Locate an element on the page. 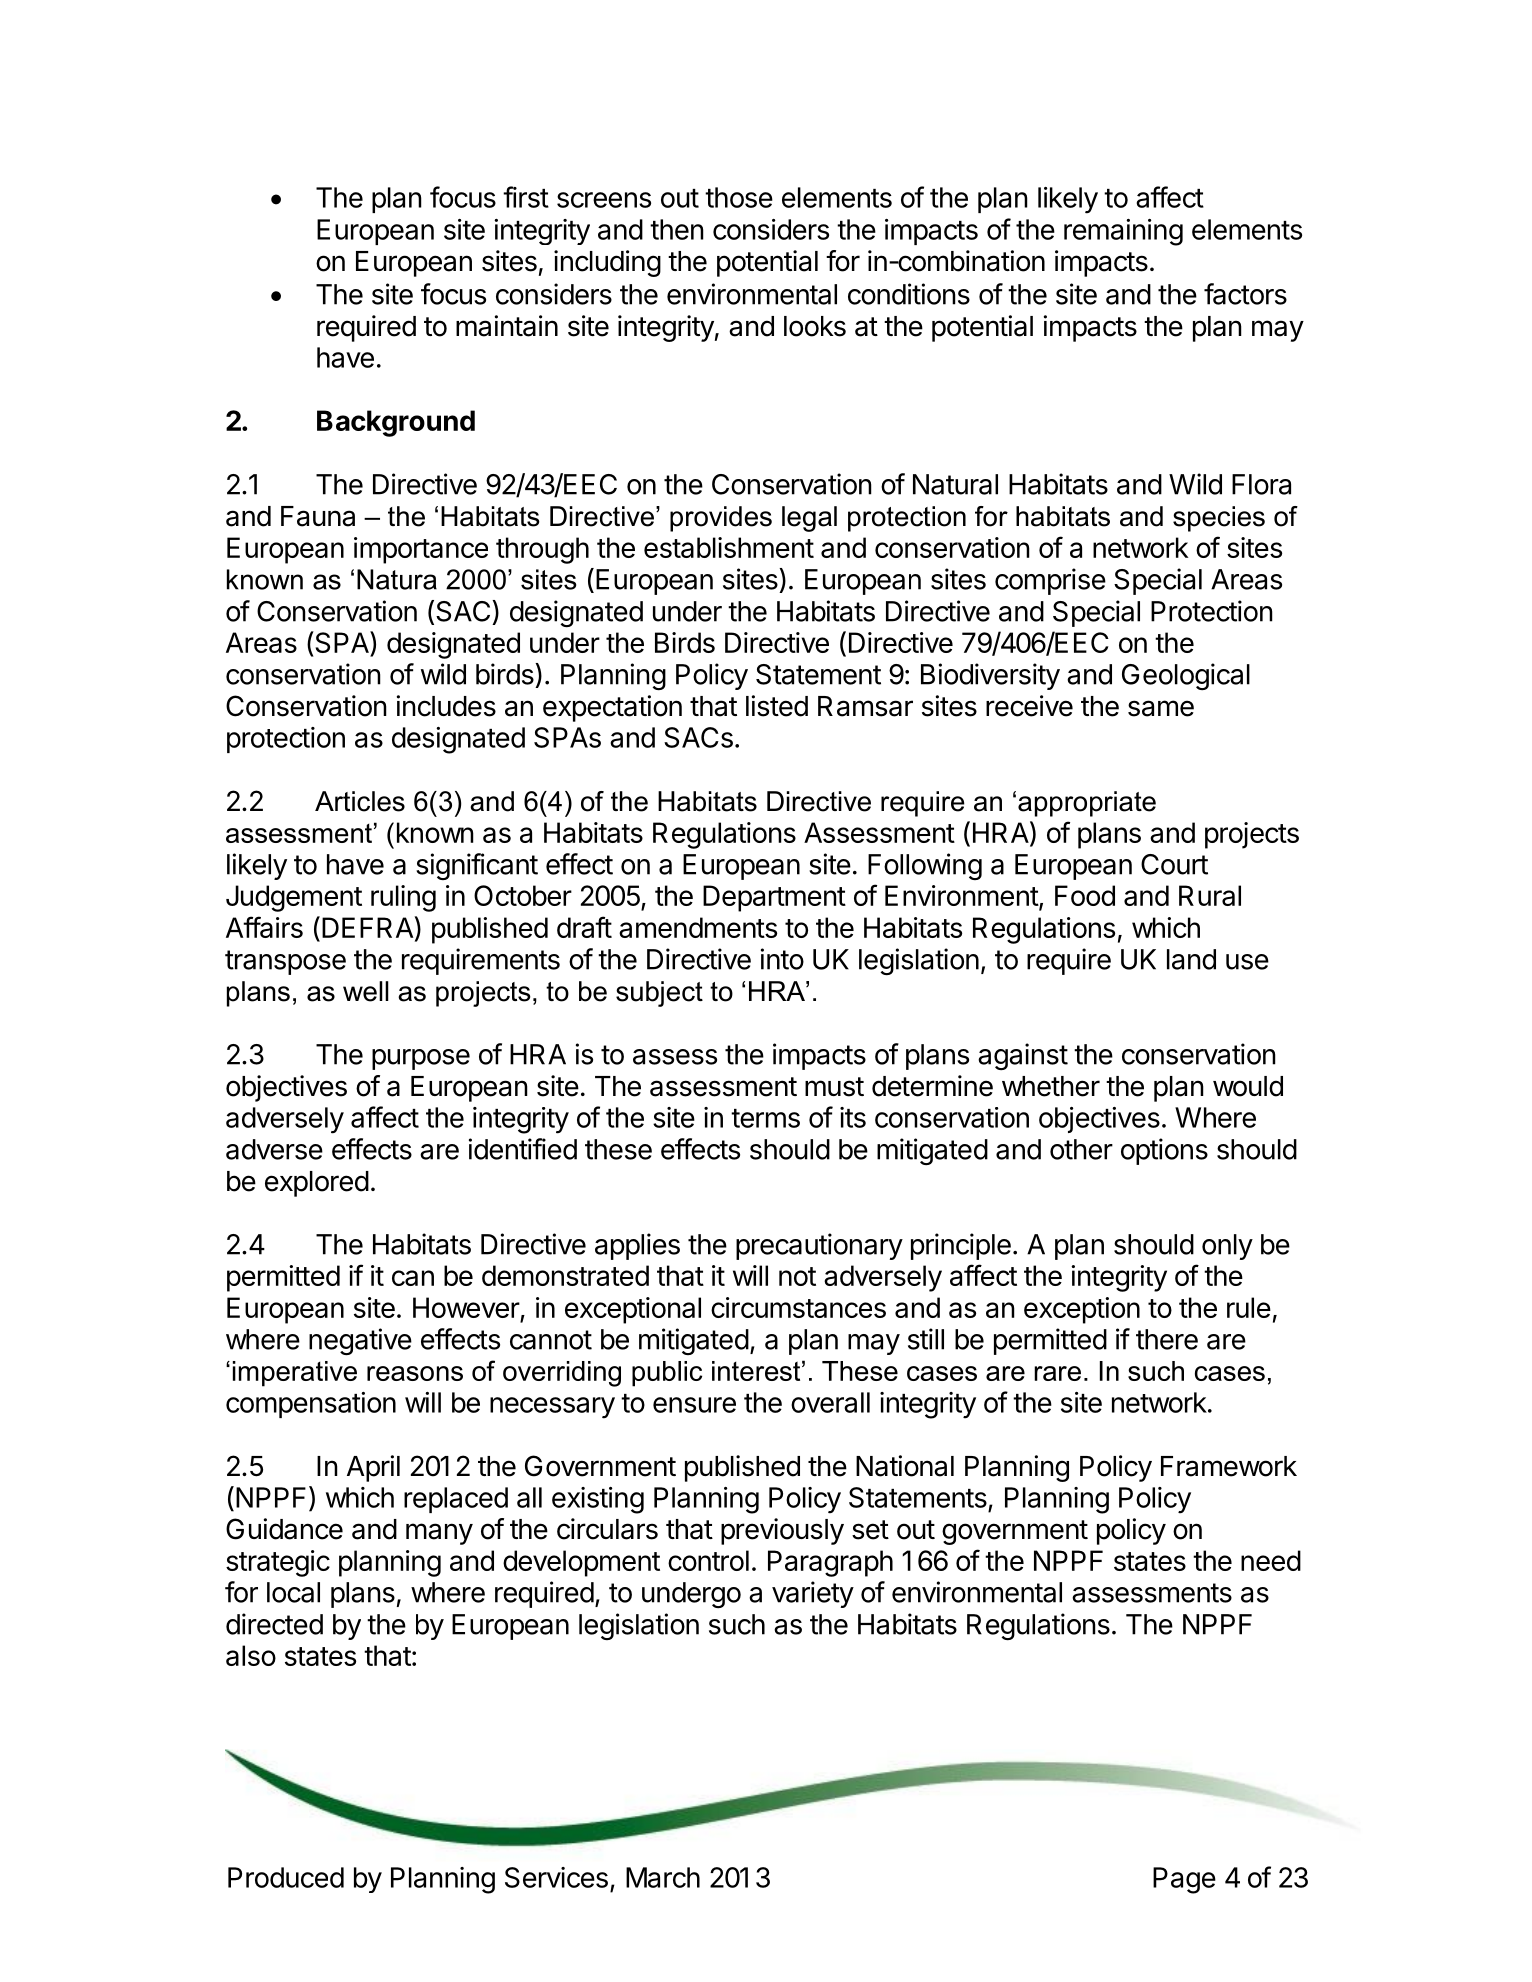 The height and width of the page is (1982, 1532). maintain is located at coordinates (507, 326).
